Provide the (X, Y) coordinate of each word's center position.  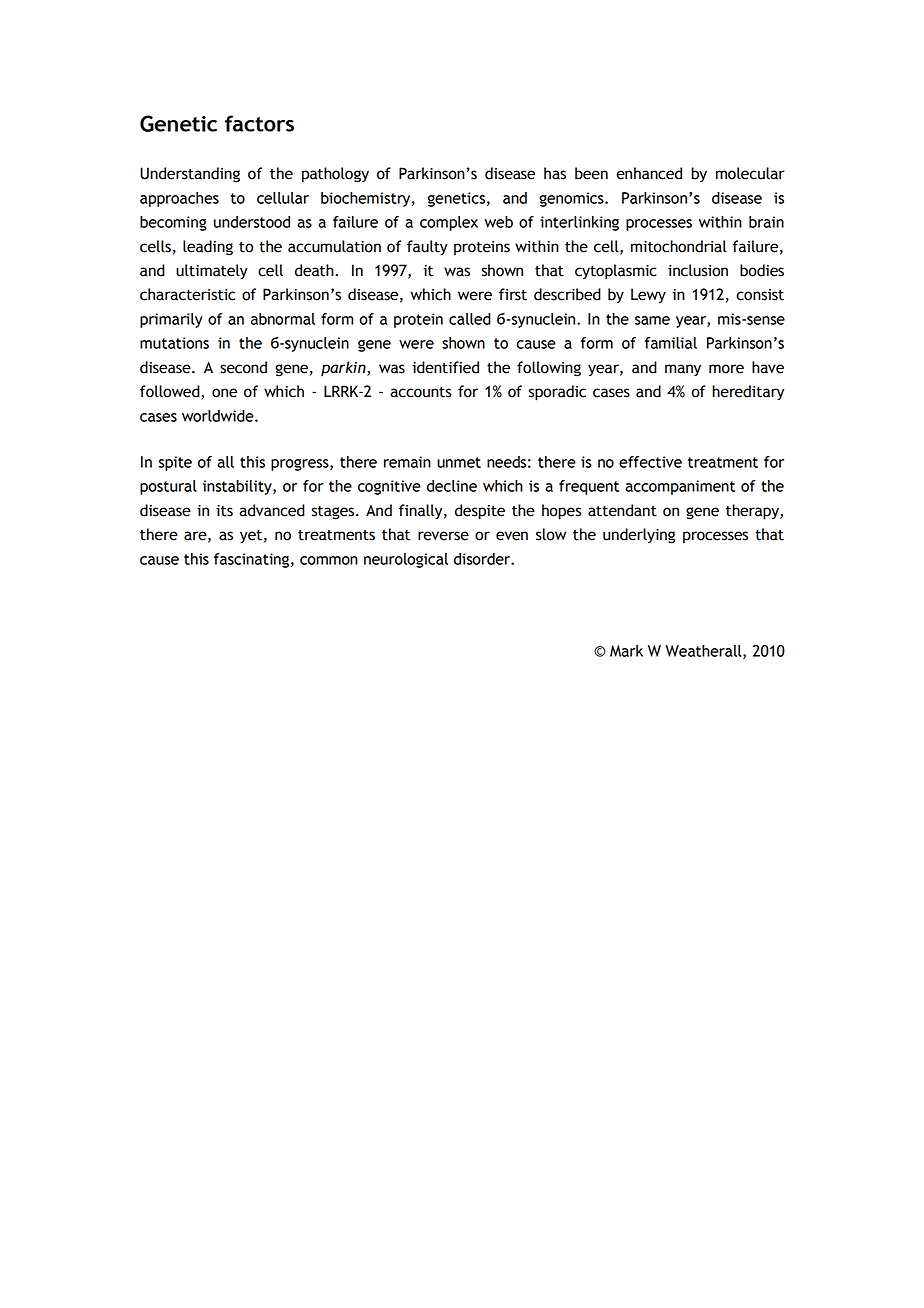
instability (238, 487)
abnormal (283, 319)
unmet (459, 462)
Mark (626, 651)
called (470, 319)
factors (259, 123)
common (329, 560)
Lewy (648, 295)
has (555, 173)
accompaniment (680, 487)
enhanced (649, 173)
